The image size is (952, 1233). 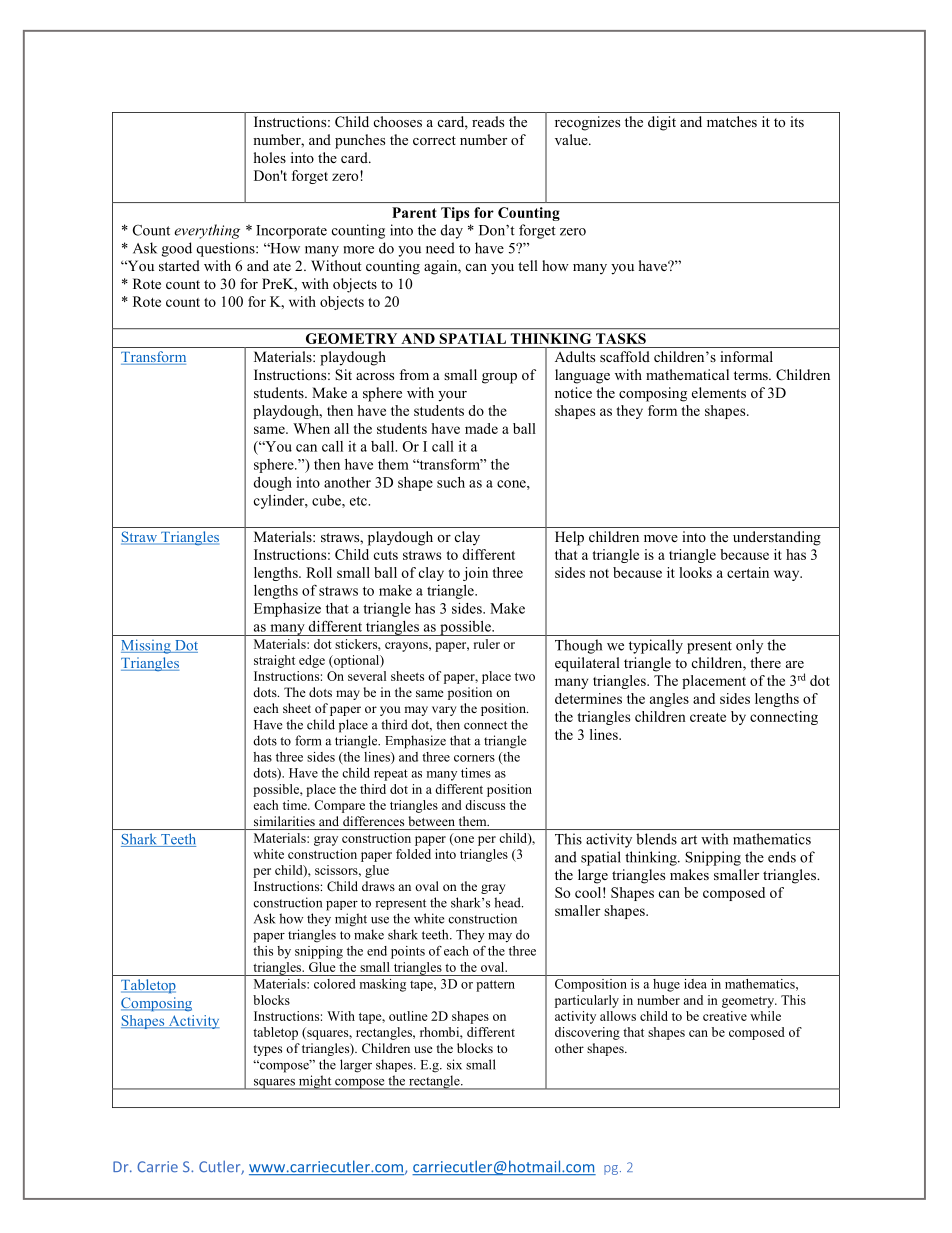 What do you see at coordinates (732, 121) in the screenshot?
I see `matches` at bounding box center [732, 121].
